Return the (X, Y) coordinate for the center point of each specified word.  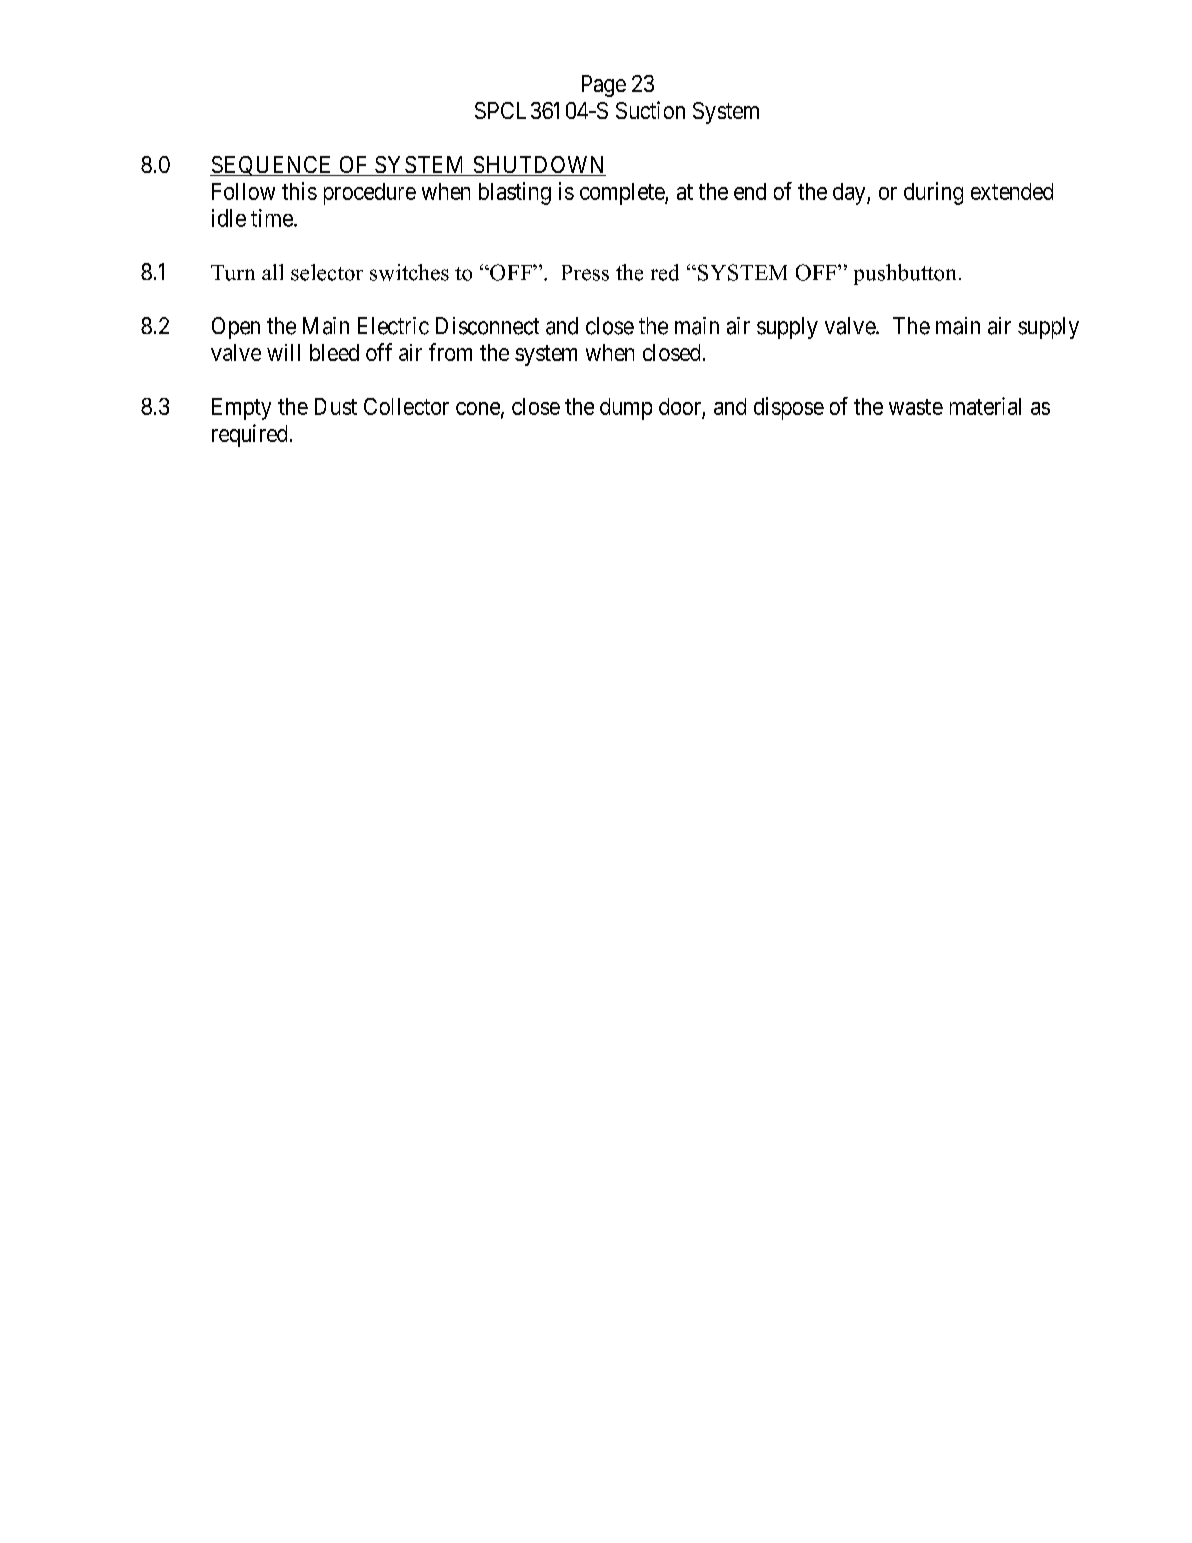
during (933, 193)
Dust (336, 406)
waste (916, 407)
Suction (650, 110)
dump (626, 409)
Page (604, 86)
